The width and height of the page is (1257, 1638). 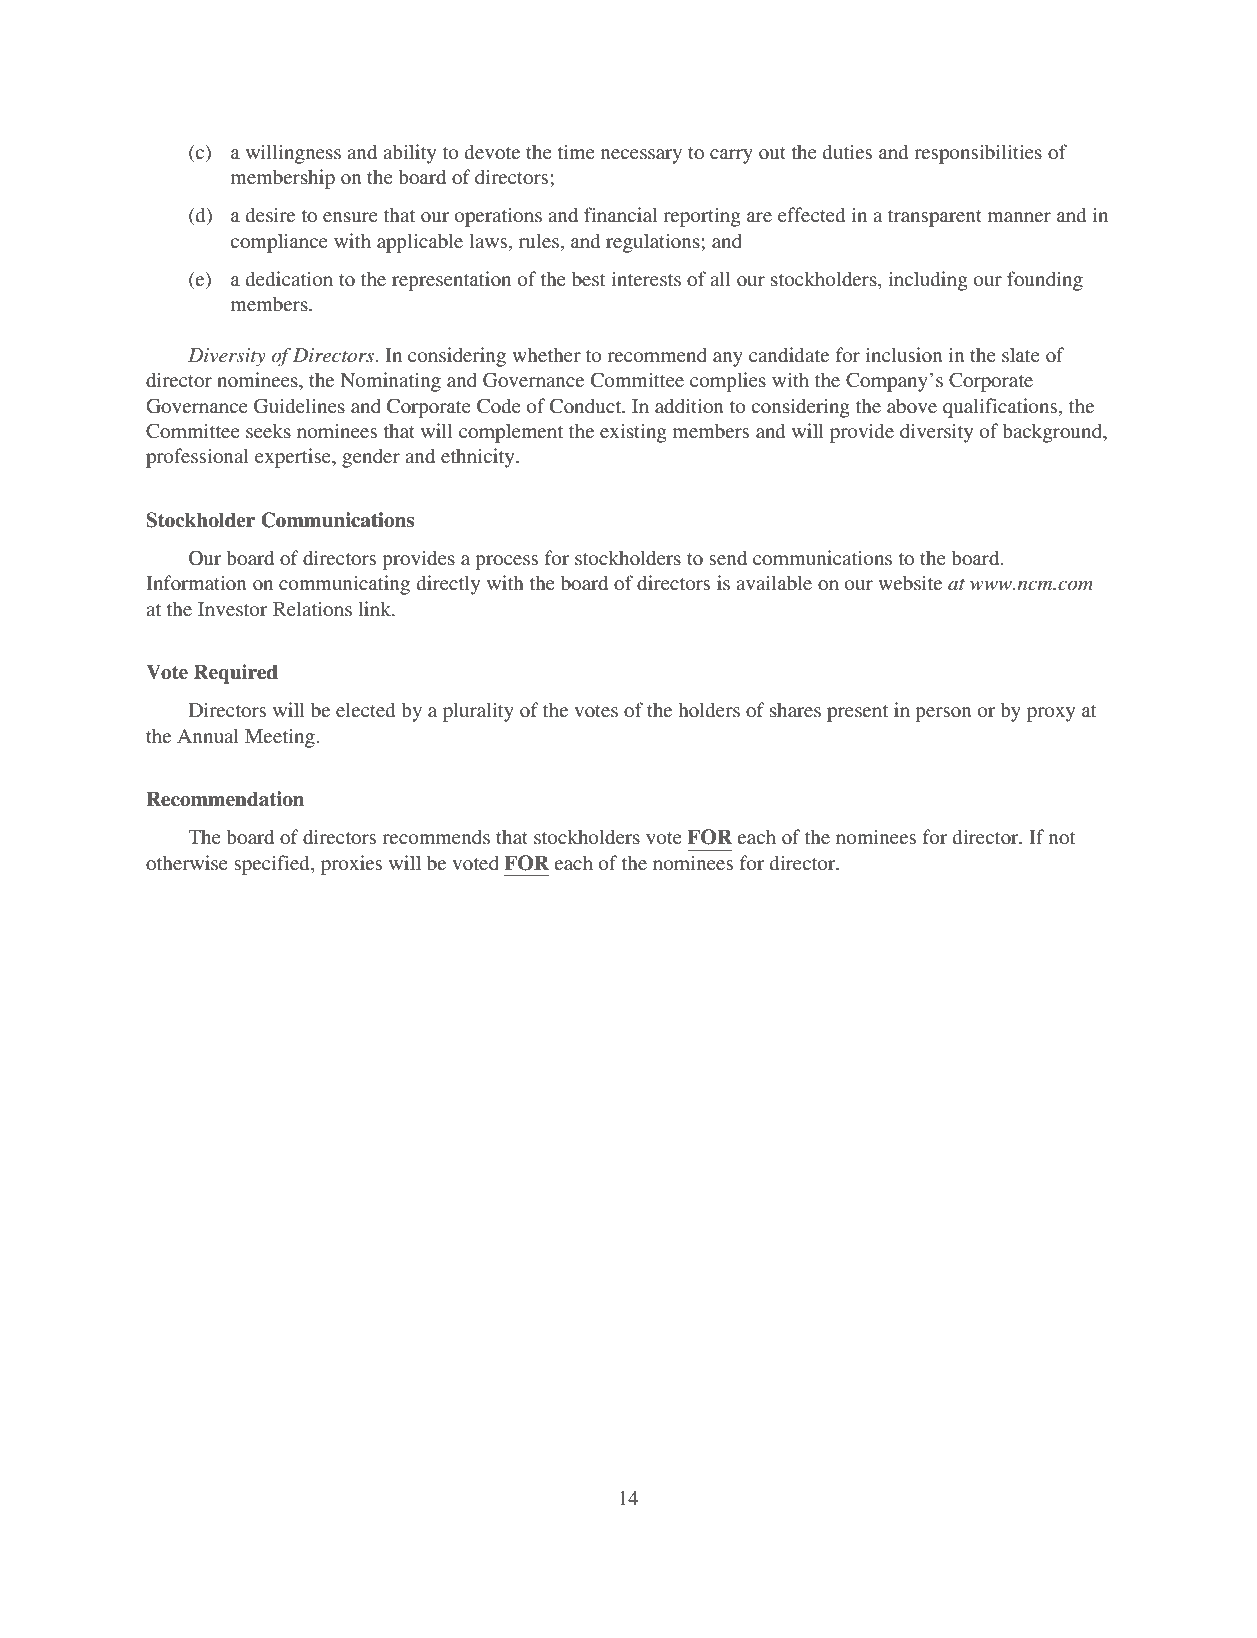 What do you see at coordinates (273, 865) in the page?
I see `specified` at bounding box center [273, 865].
